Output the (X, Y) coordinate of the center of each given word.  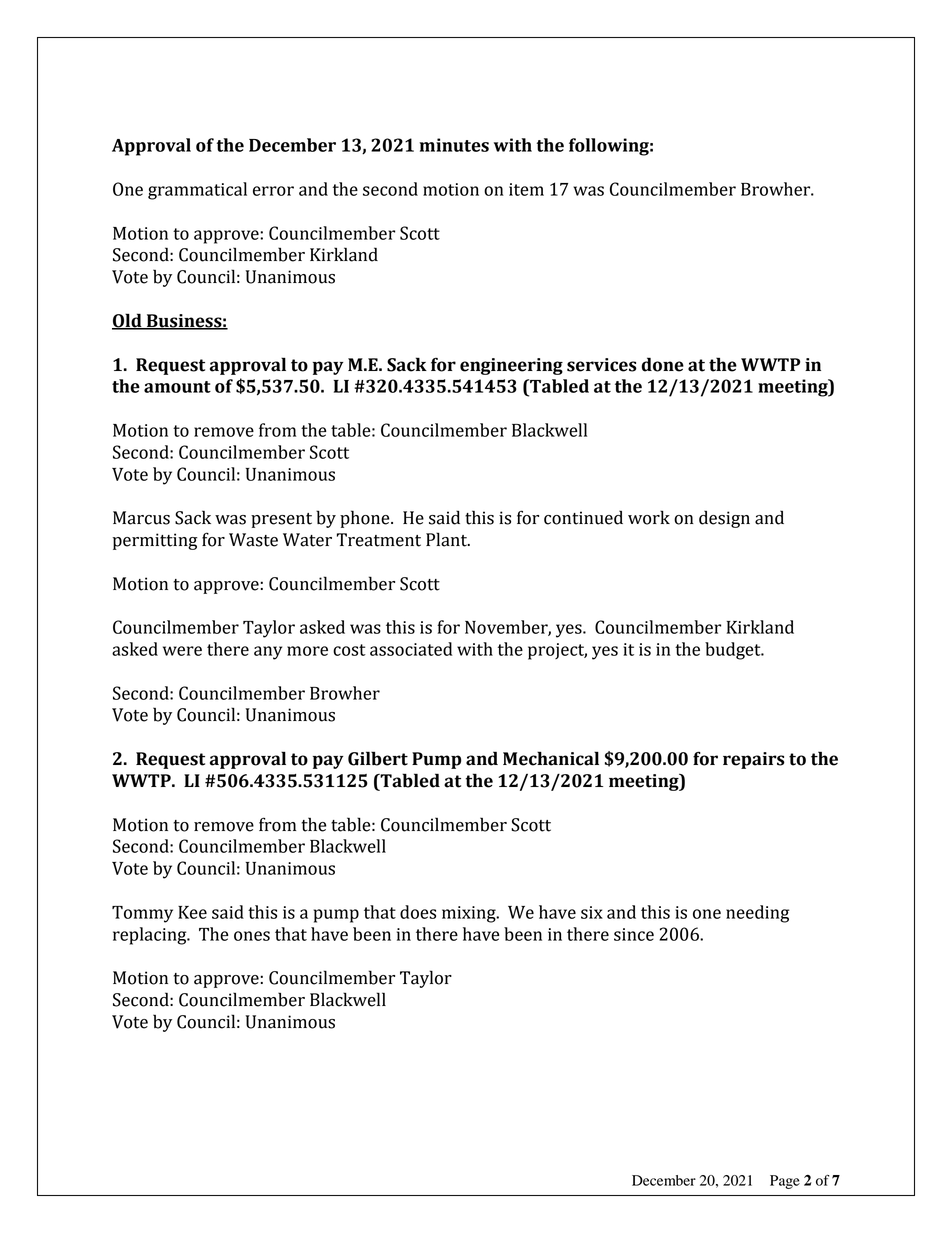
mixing (470, 914)
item (526, 189)
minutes (454, 145)
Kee (192, 912)
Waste (253, 540)
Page (785, 1182)
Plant (447, 539)
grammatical (197, 191)
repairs (754, 760)
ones (252, 936)
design (724, 519)
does (418, 912)
